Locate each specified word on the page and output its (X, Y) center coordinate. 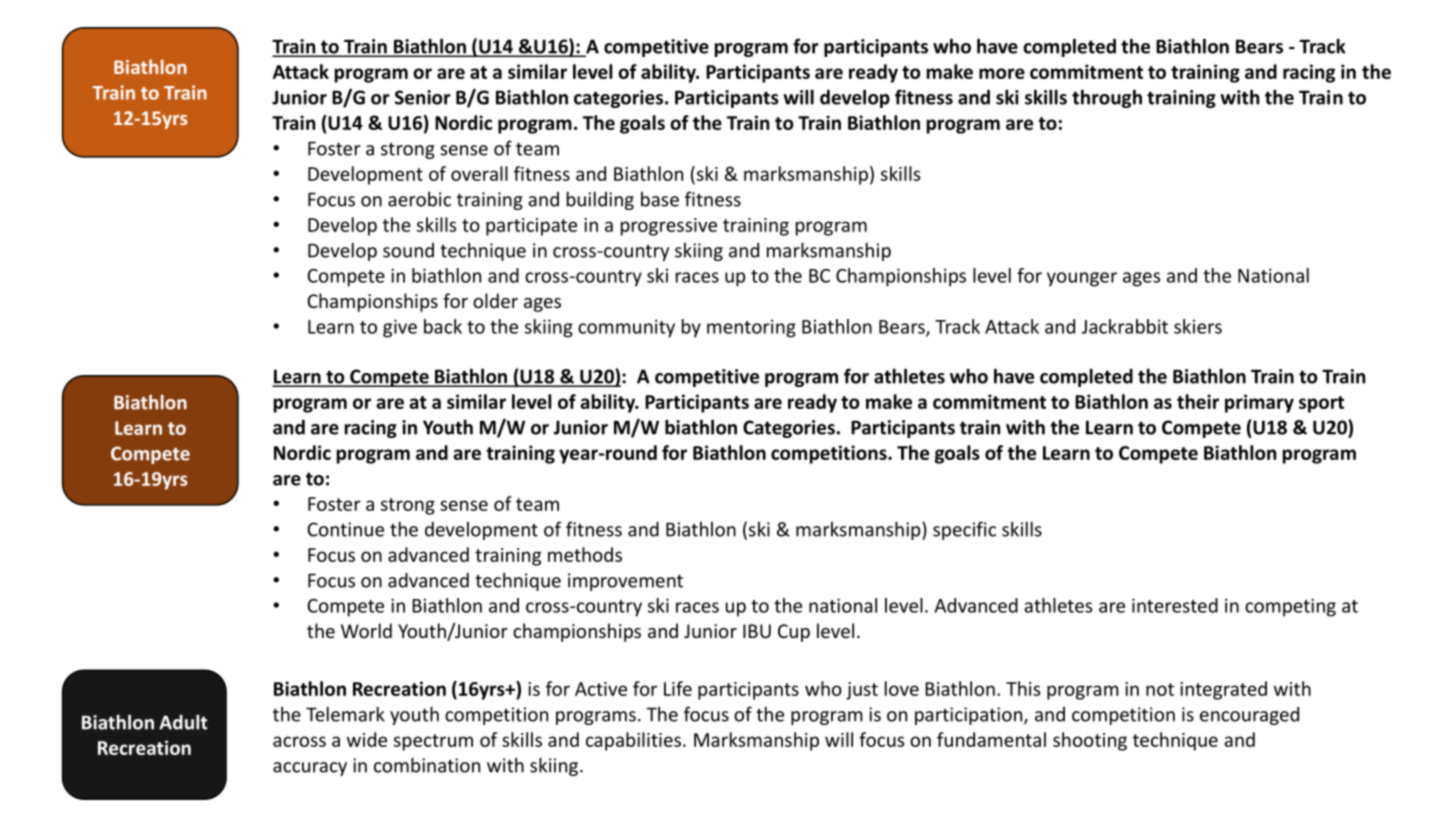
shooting (1090, 741)
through (1107, 98)
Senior (423, 97)
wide (367, 739)
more (1002, 73)
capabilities (633, 741)
